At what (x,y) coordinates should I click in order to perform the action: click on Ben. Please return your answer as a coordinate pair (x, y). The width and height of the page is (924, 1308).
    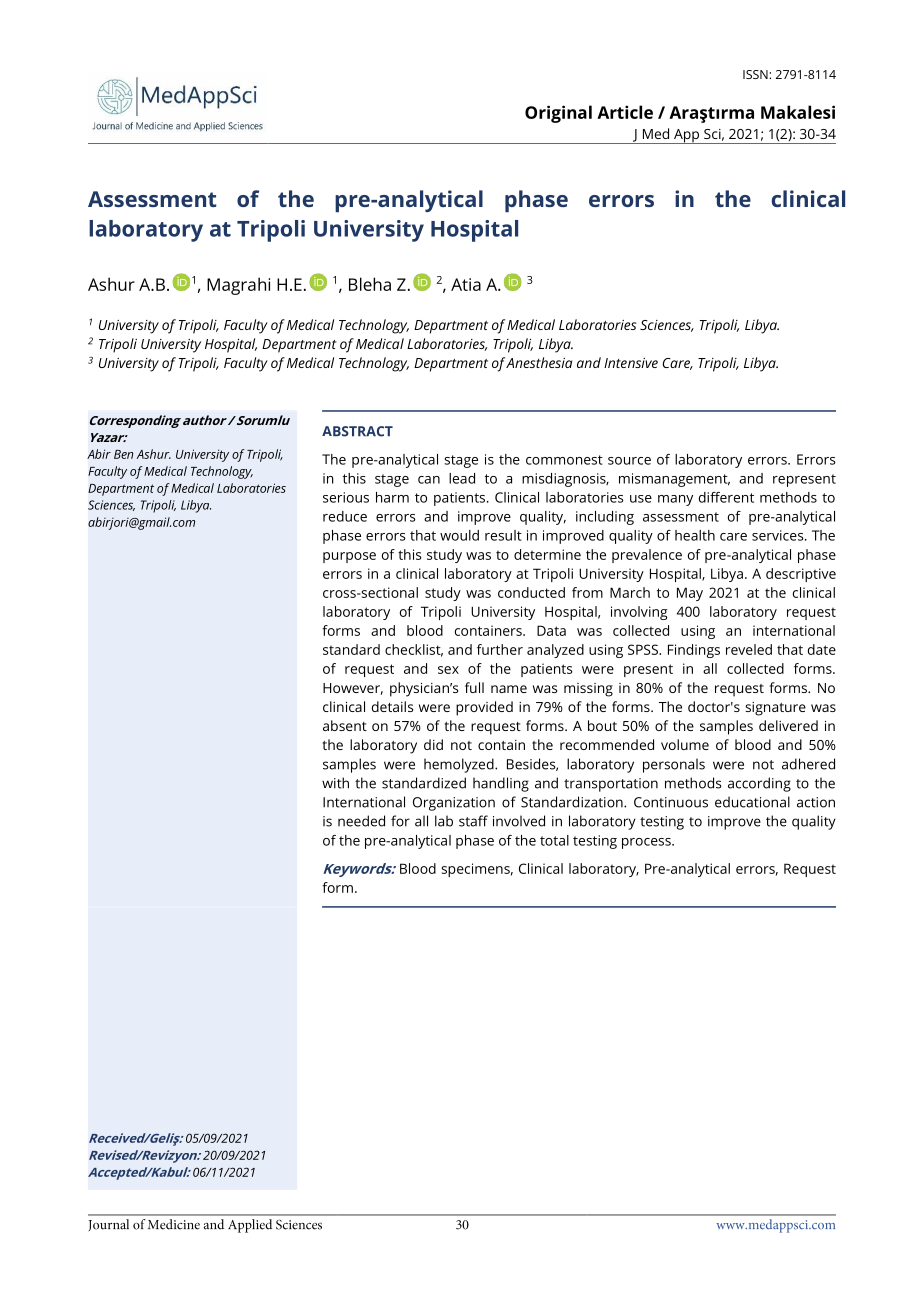
    Looking at the image, I should click on (123, 454).
